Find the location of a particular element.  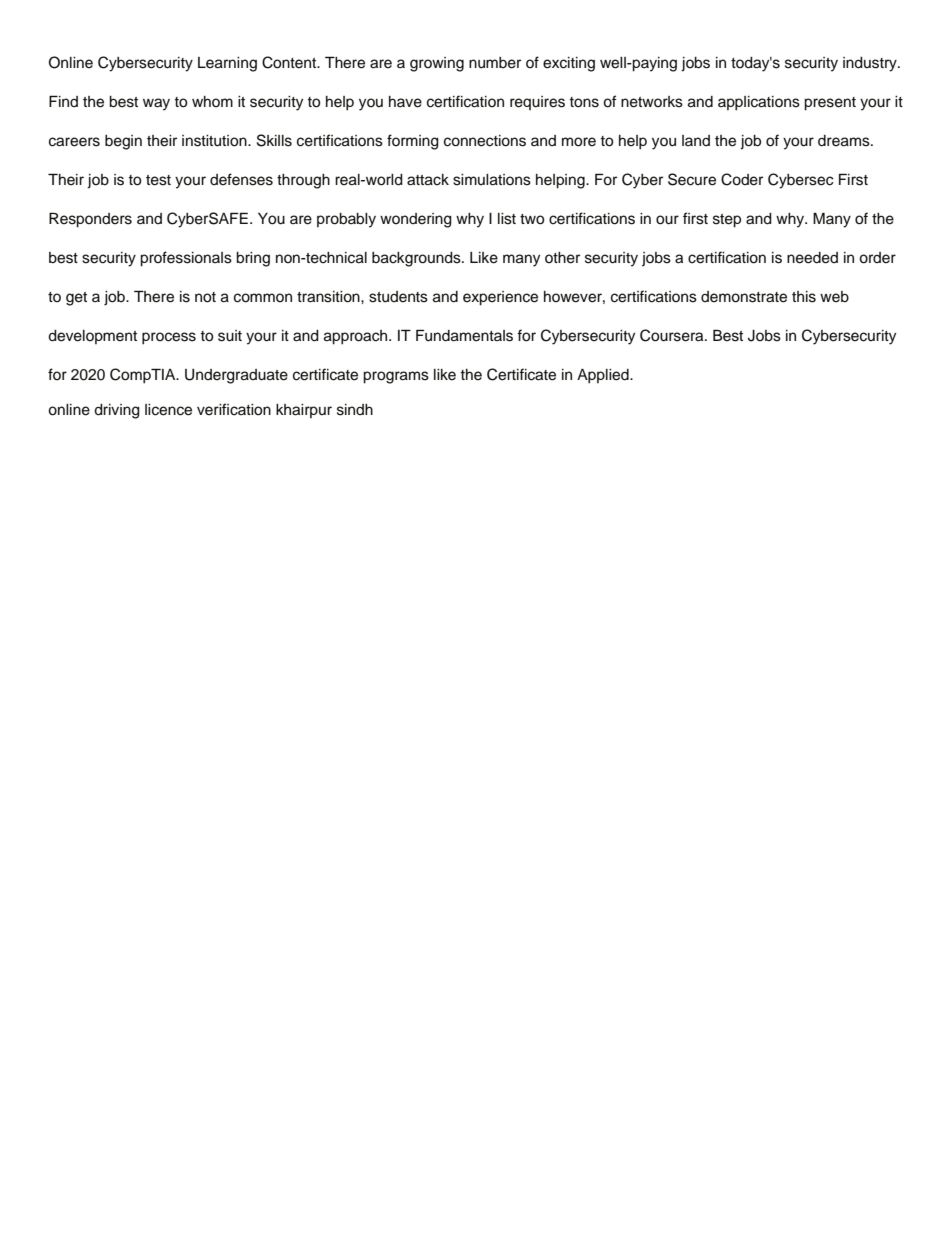

industry is located at coordinates (871, 64).
